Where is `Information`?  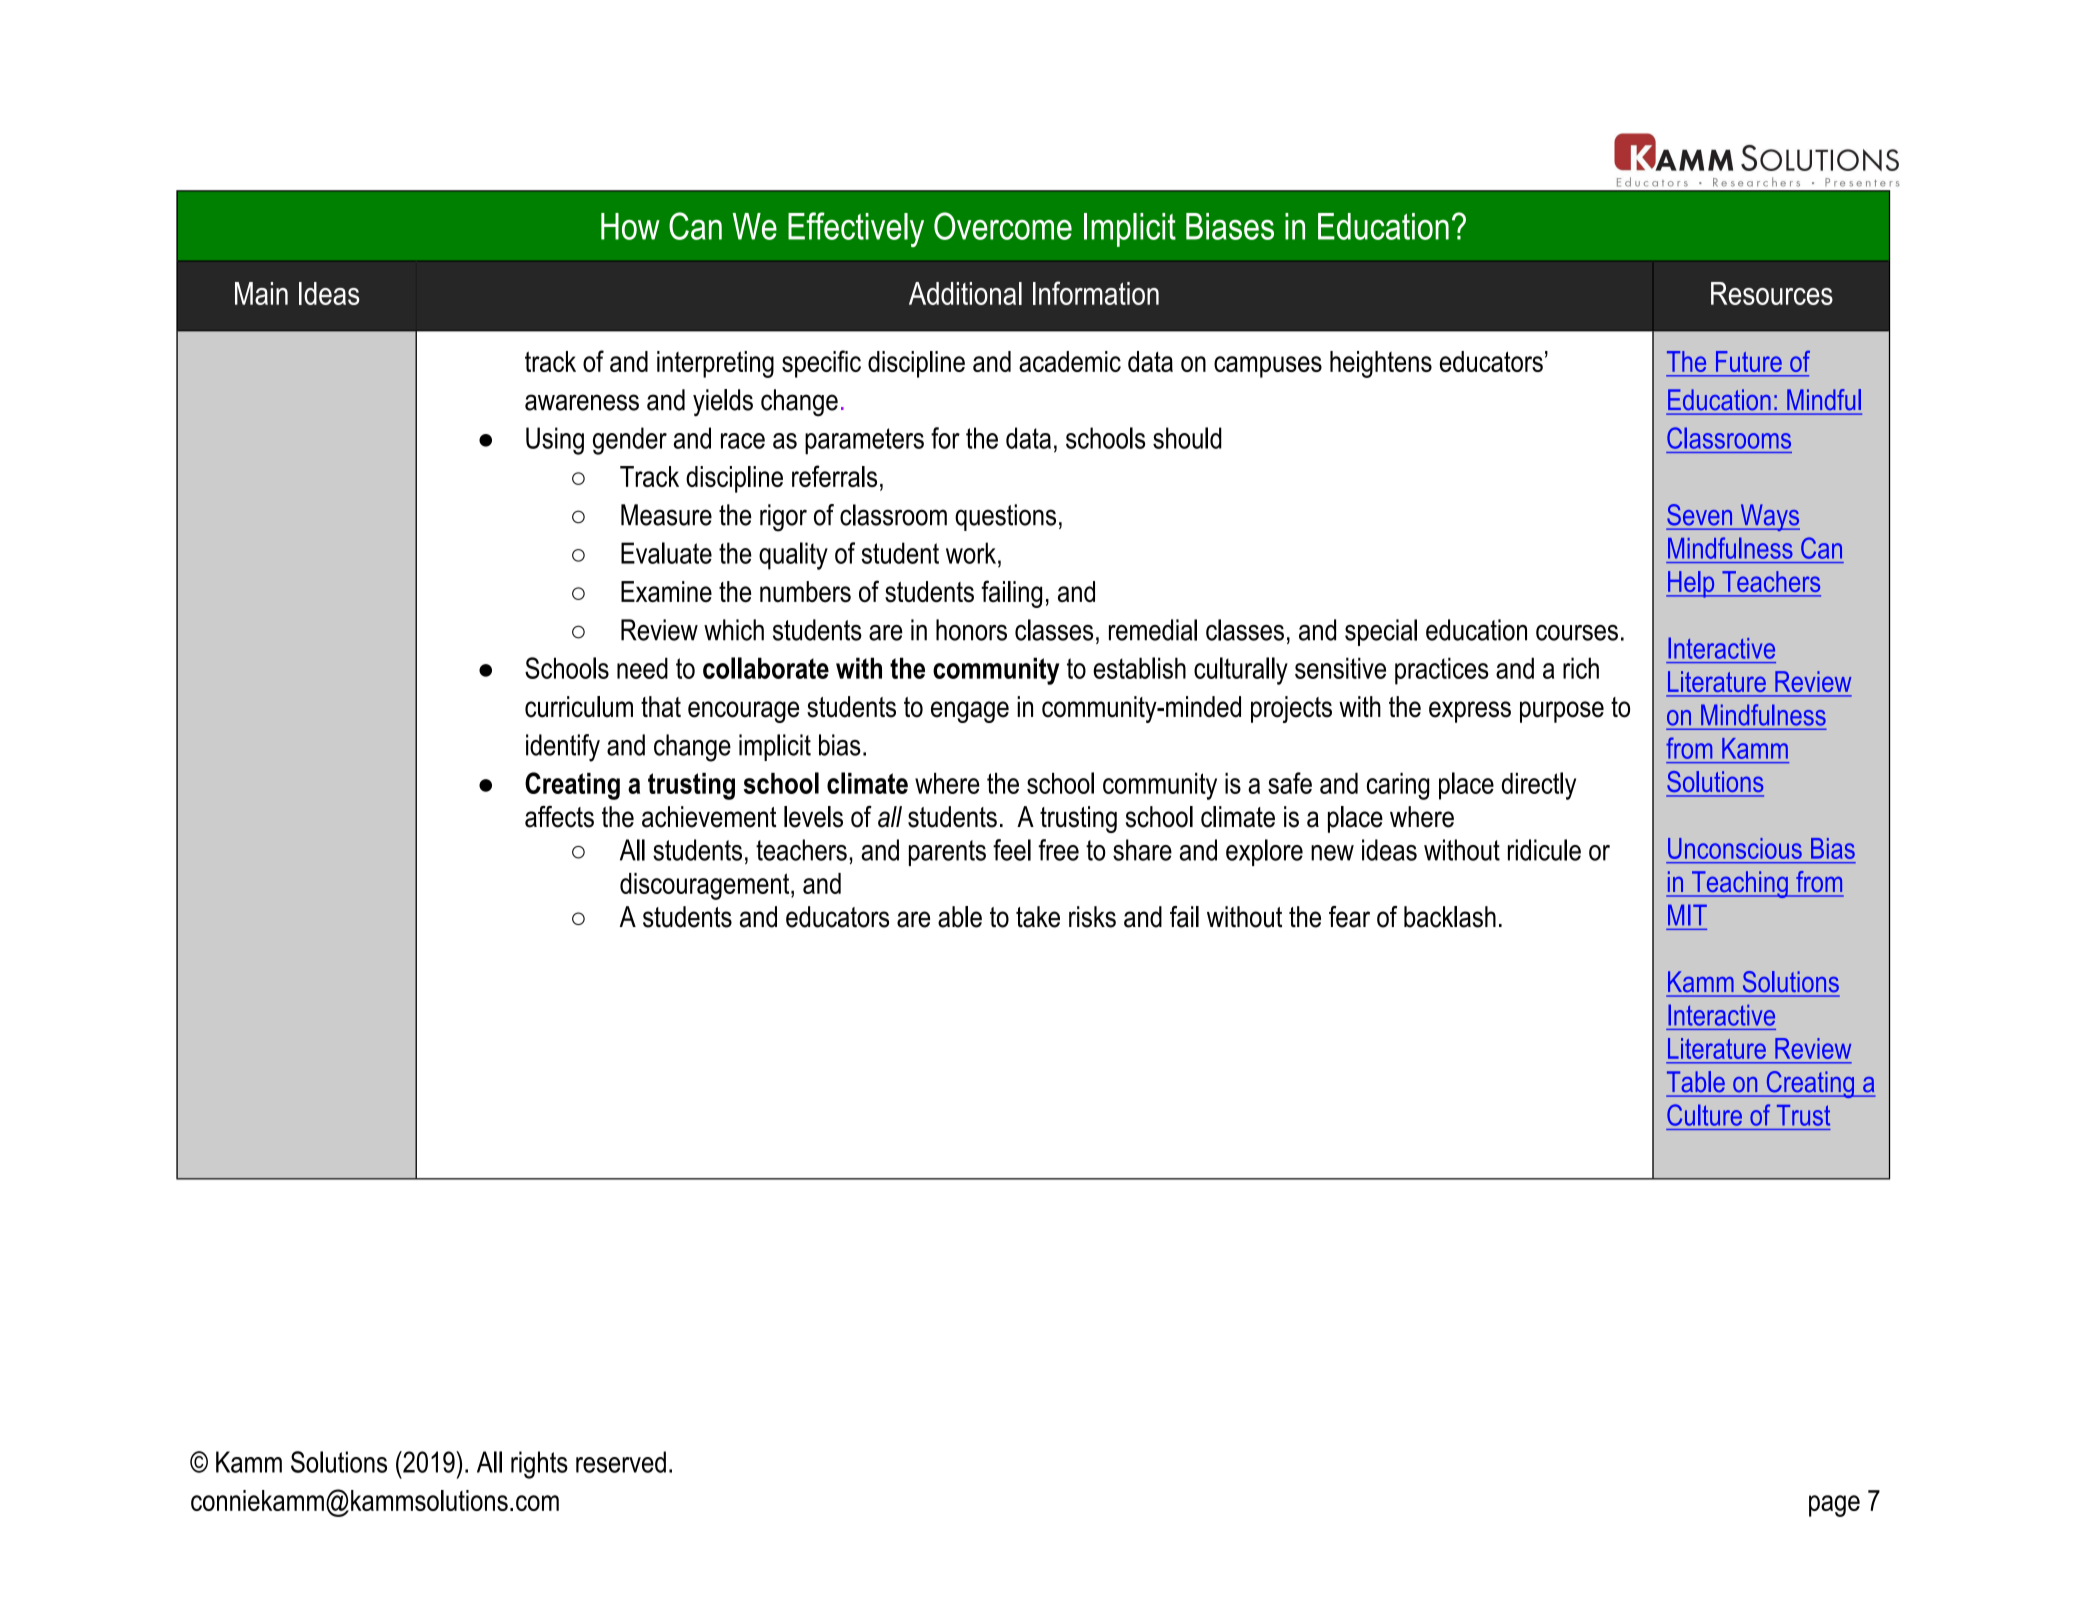
Information is located at coordinates (1096, 293).
